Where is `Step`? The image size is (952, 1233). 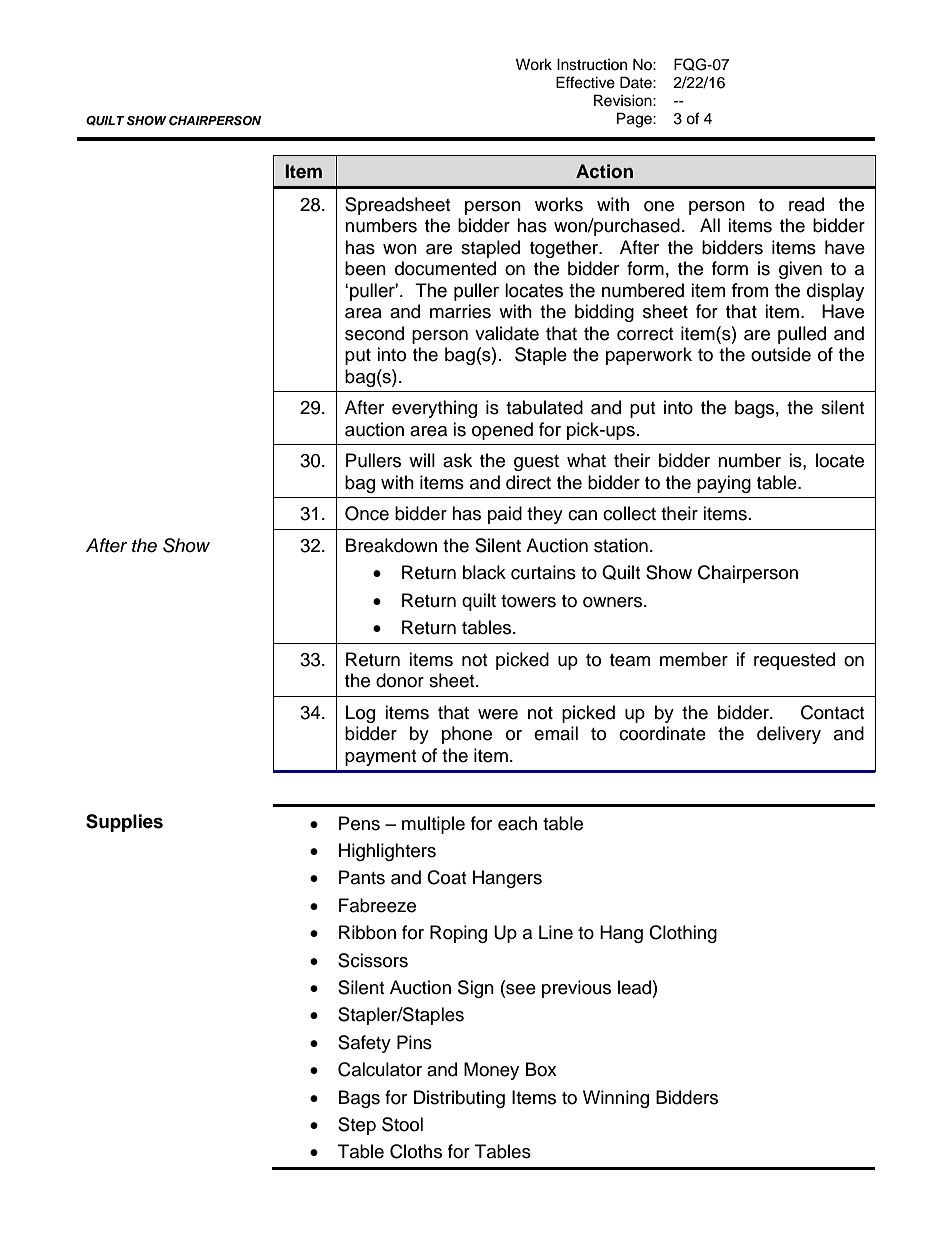 Step is located at coordinates (357, 1126).
